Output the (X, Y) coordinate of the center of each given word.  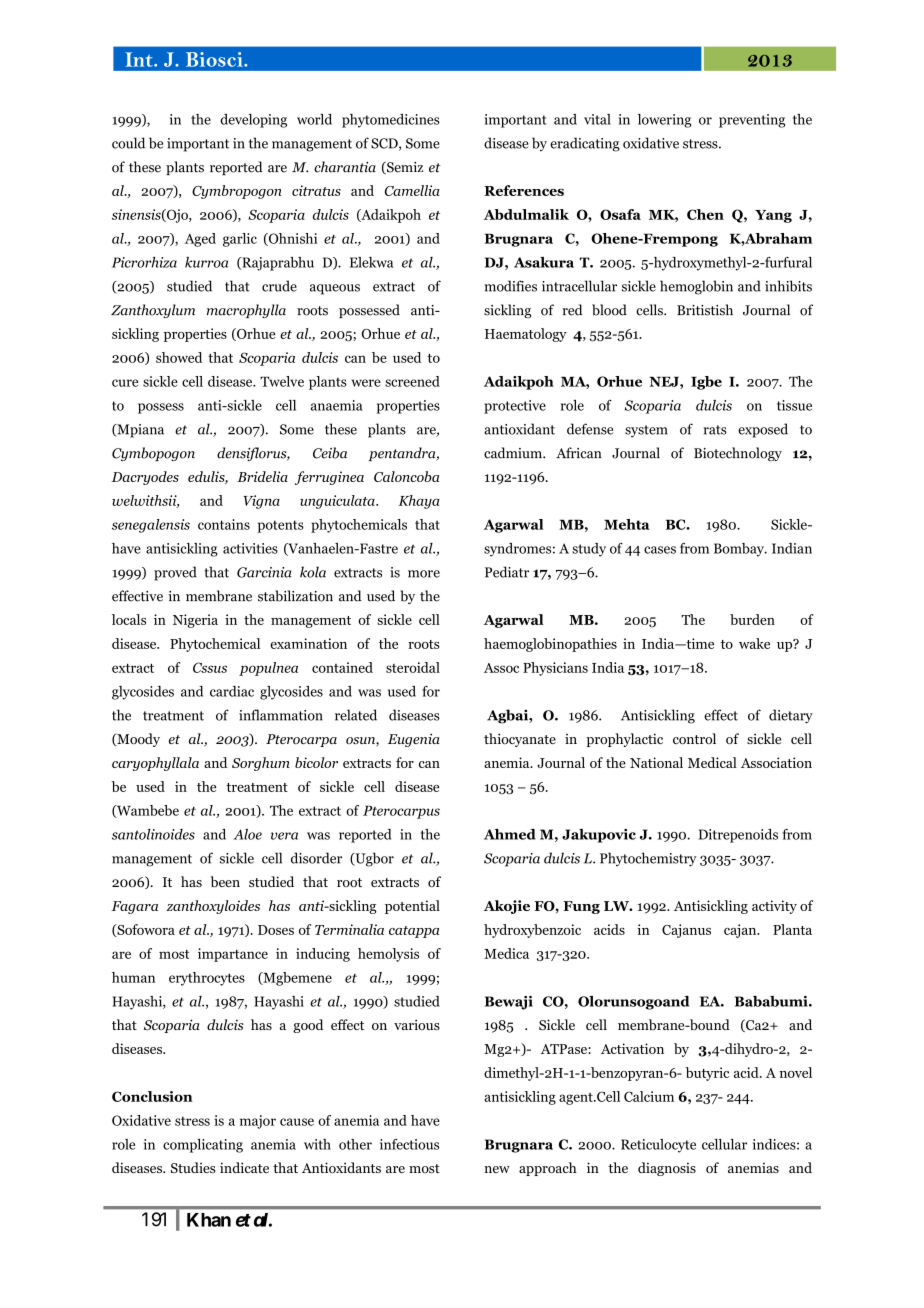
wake (754, 643)
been (225, 881)
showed (179, 357)
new (497, 1169)
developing (253, 121)
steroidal (413, 667)
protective (515, 407)
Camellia (412, 190)
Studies (193, 1167)
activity (774, 907)
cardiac (232, 691)
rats (715, 430)
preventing (752, 121)
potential (412, 907)
